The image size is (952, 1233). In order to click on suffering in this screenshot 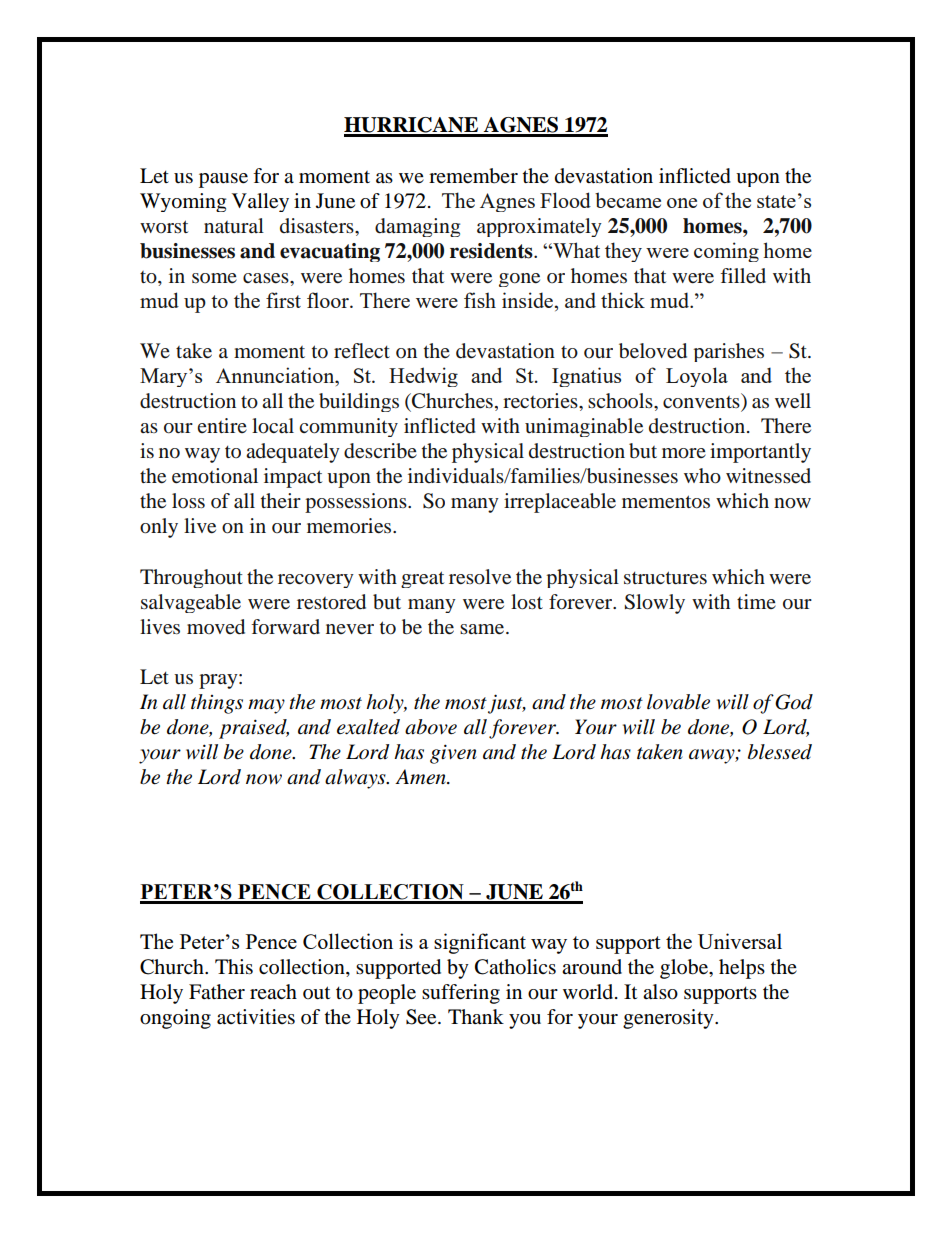, I will do `click(461, 994)`.
